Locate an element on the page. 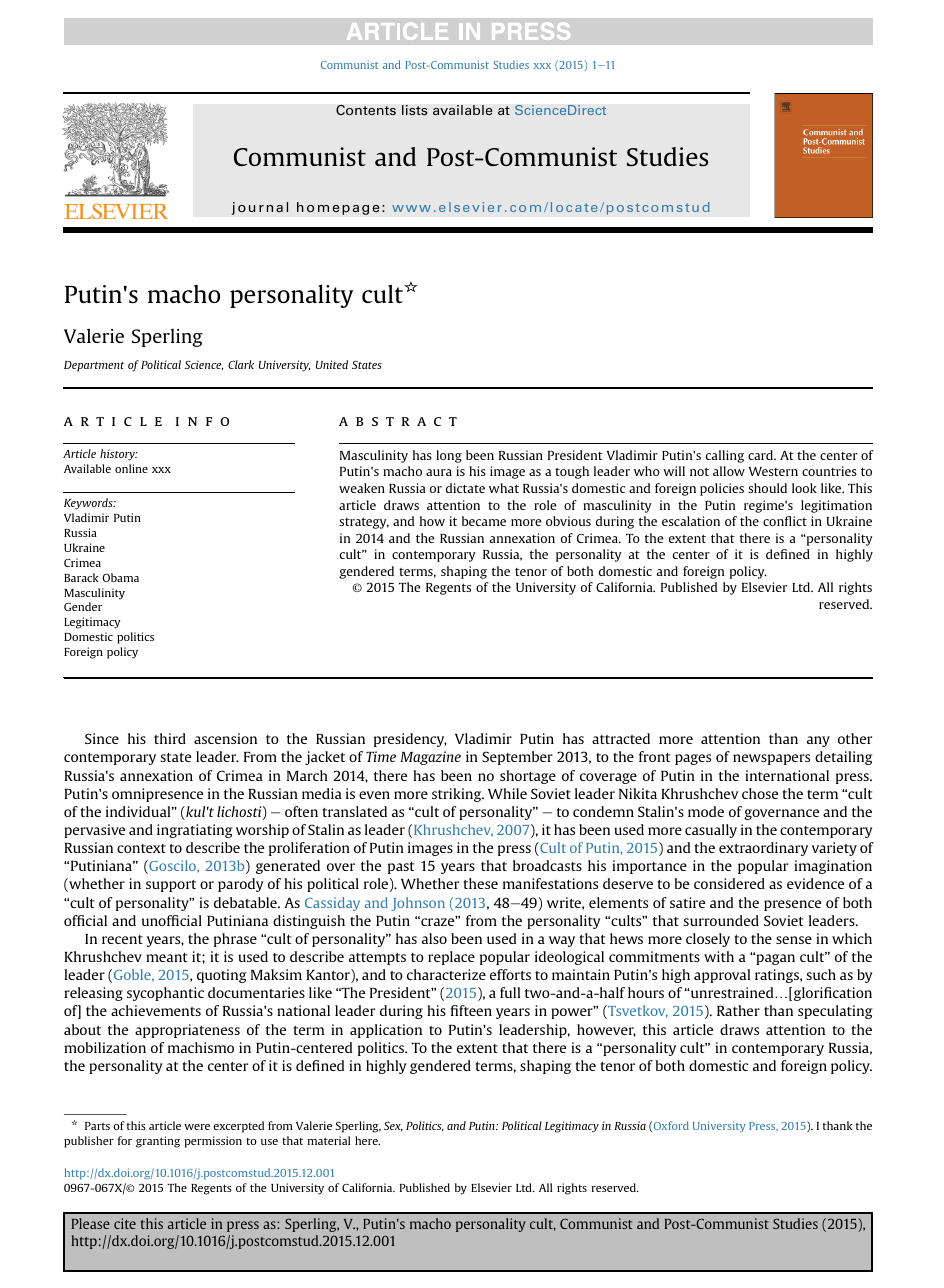 The width and height of the page is (944, 1288). approval is located at coordinates (722, 976).
